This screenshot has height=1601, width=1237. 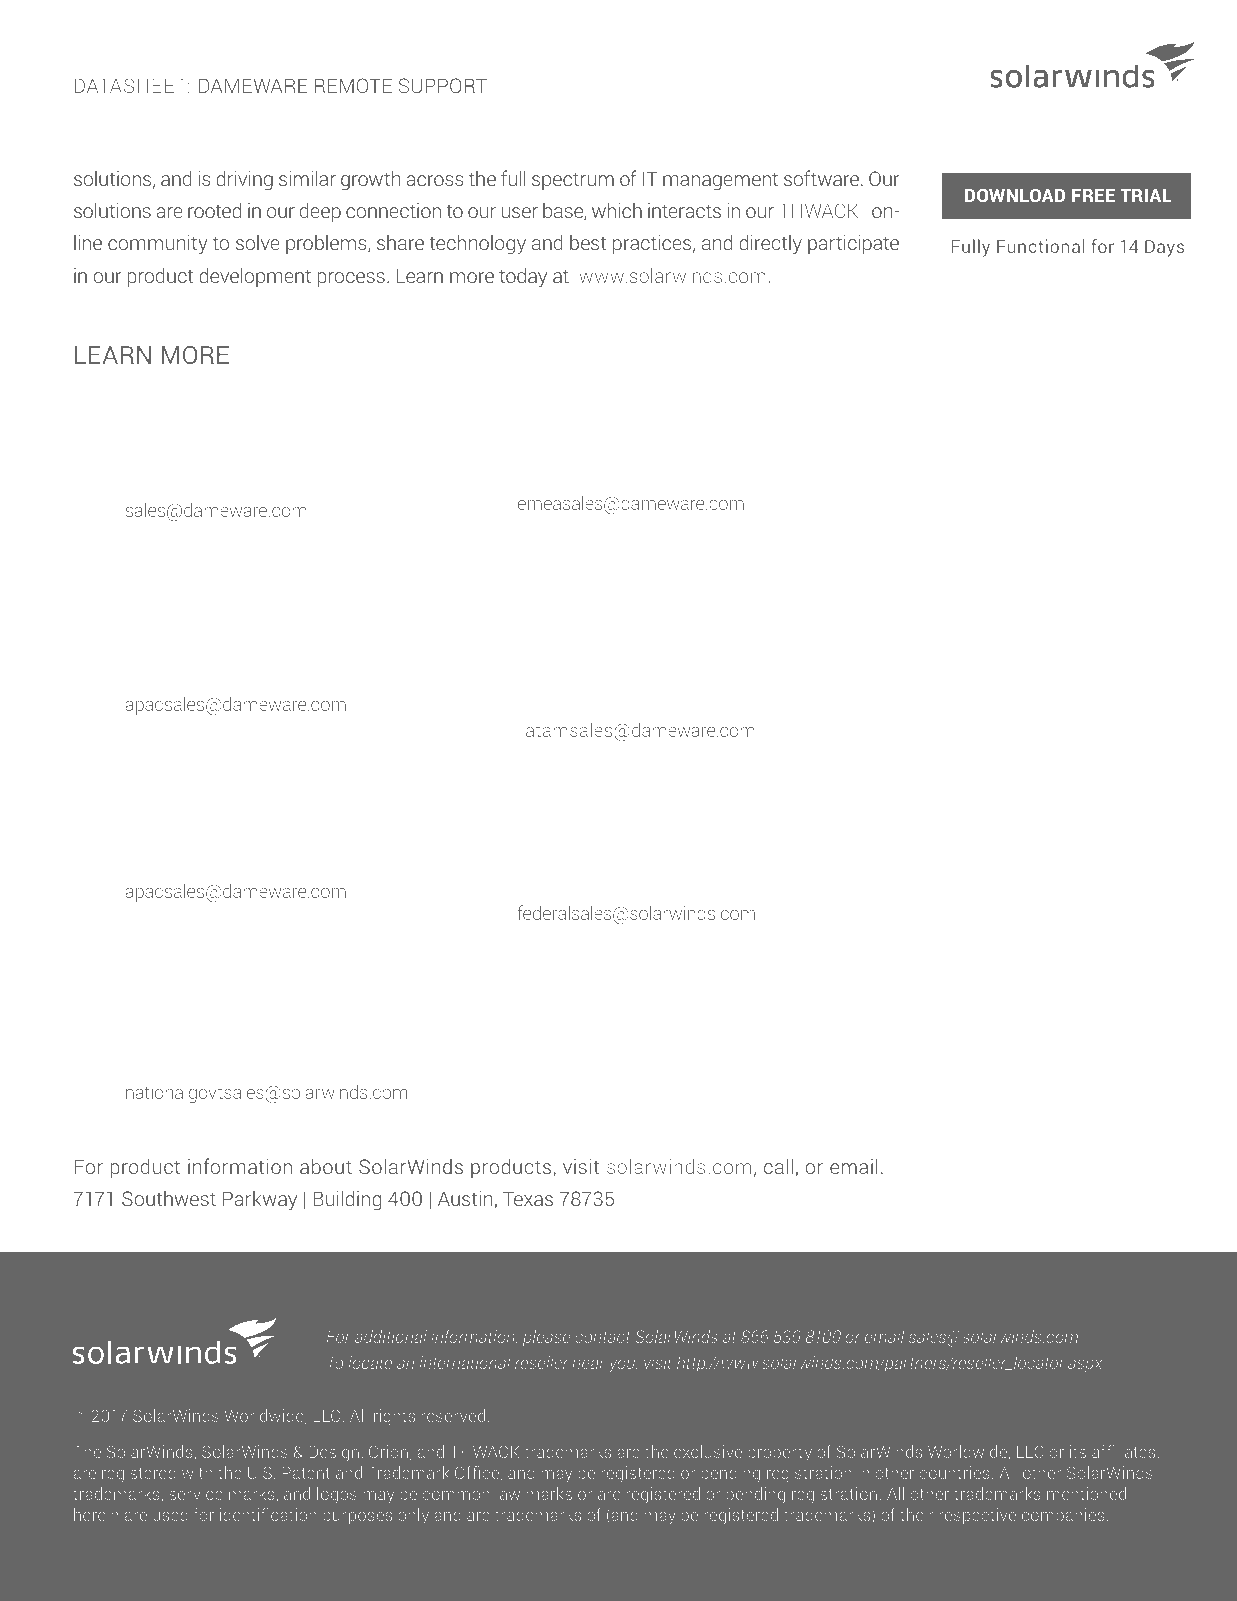 I want to click on spectrum, so click(x=573, y=181).
